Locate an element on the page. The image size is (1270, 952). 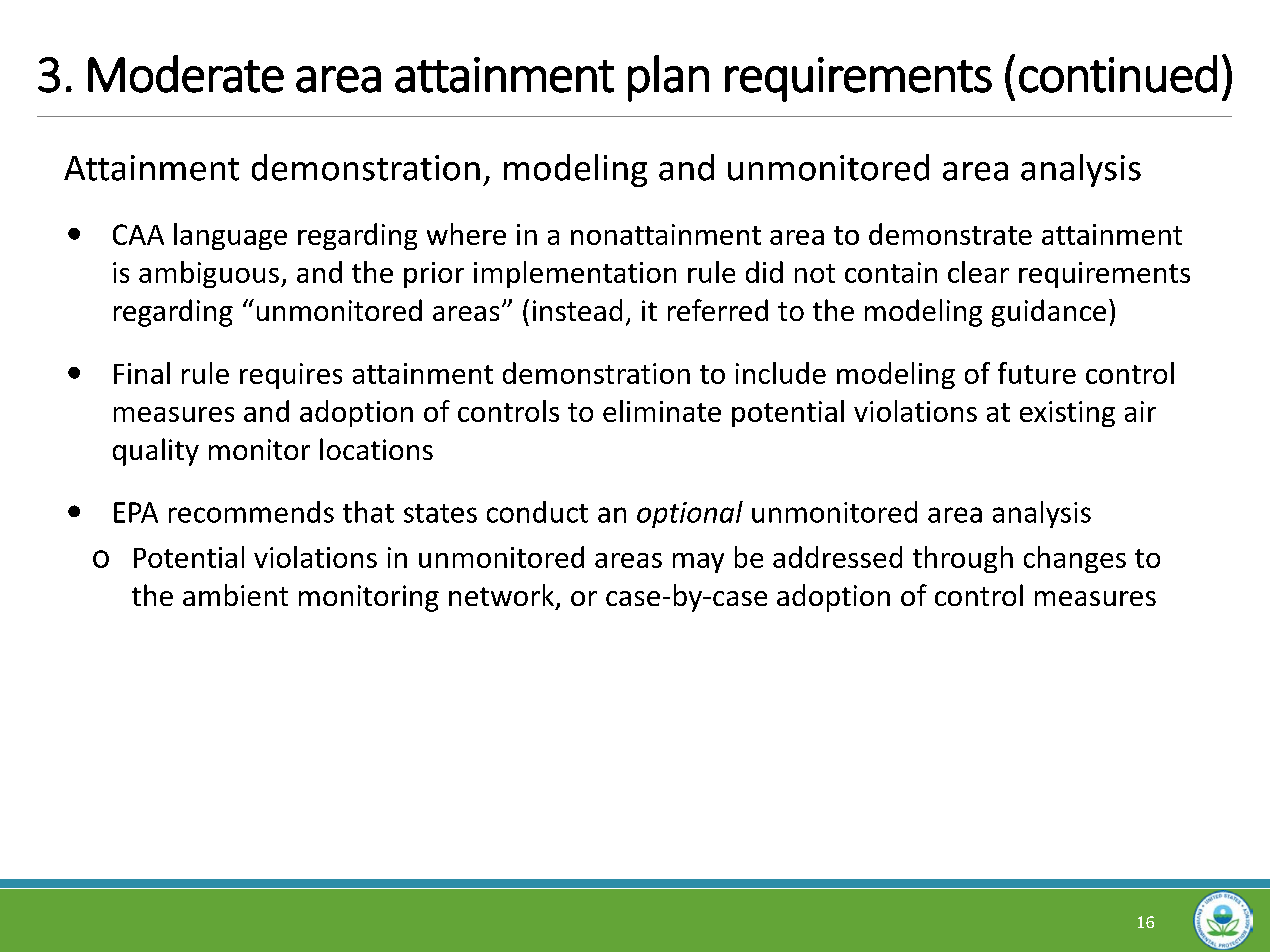
requires is located at coordinates (291, 376).
